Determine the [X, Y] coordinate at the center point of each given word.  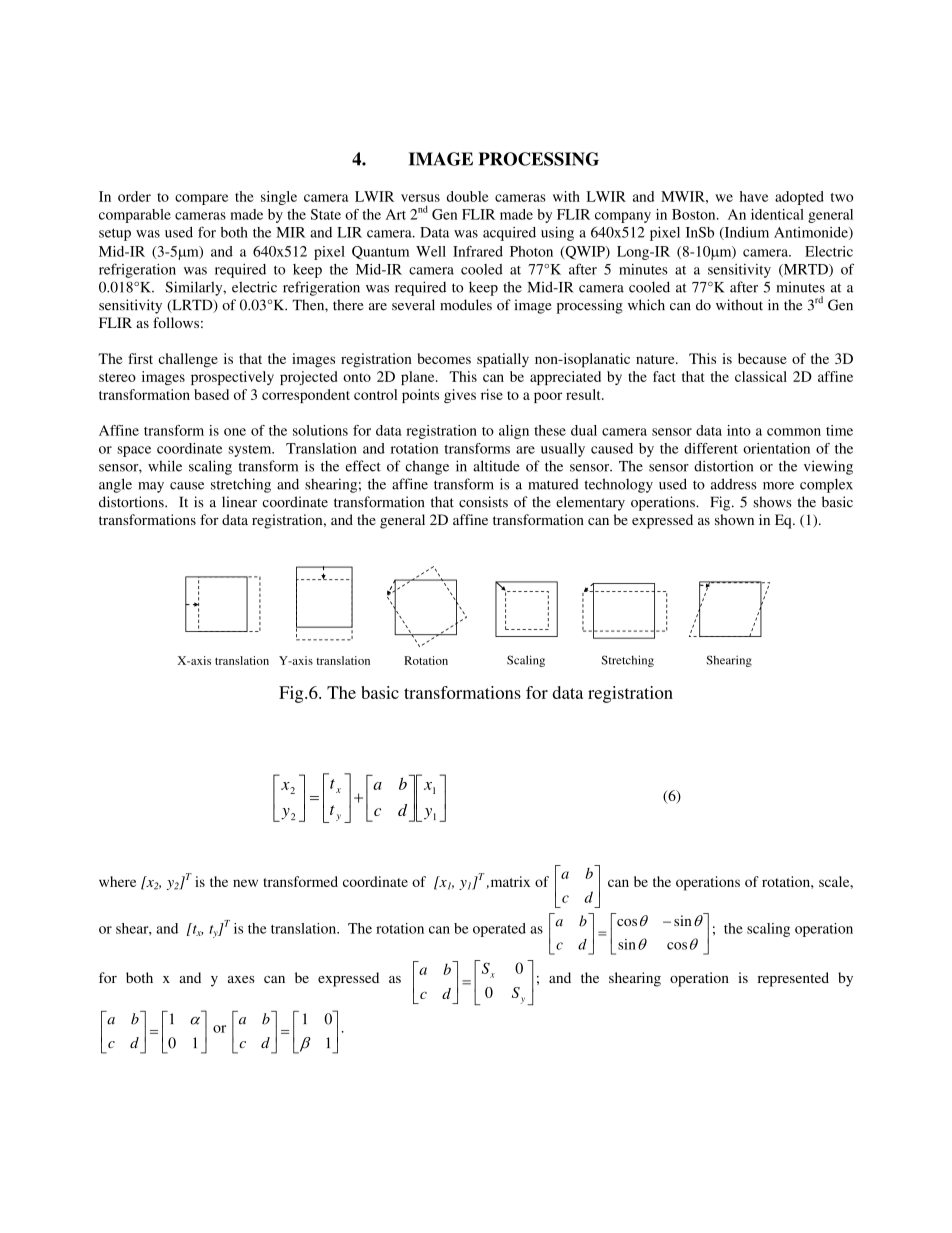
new [245, 883]
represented [793, 979]
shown [734, 519]
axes [241, 979]
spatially [503, 360]
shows [773, 502]
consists [483, 502]
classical [761, 376]
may [151, 487]
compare [201, 199]
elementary [590, 503]
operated [499, 930]
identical [777, 214]
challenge [188, 360]
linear [239, 502]
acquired [509, 234]
